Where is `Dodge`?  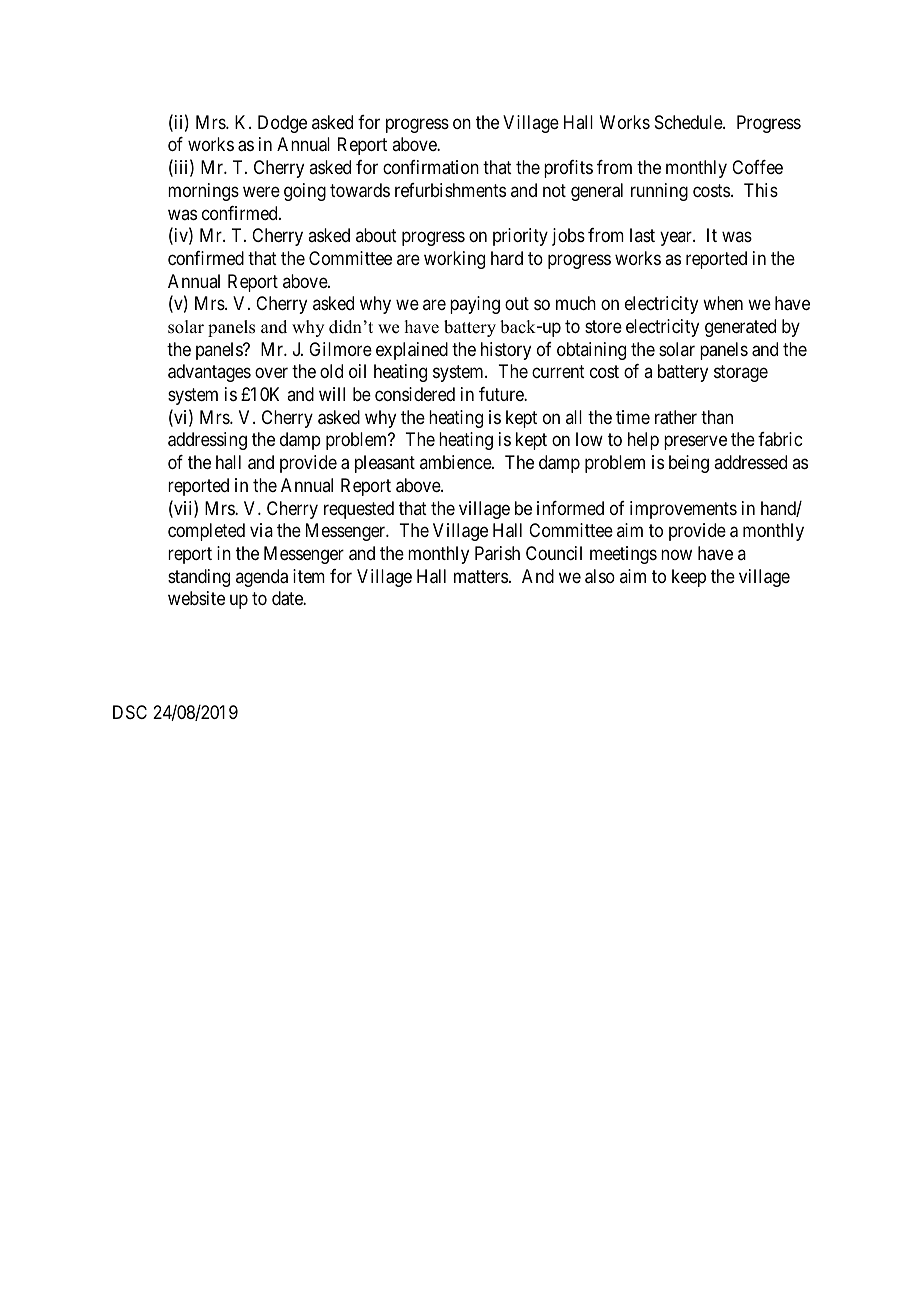 Dodge is located at coordinates (282, 124).
